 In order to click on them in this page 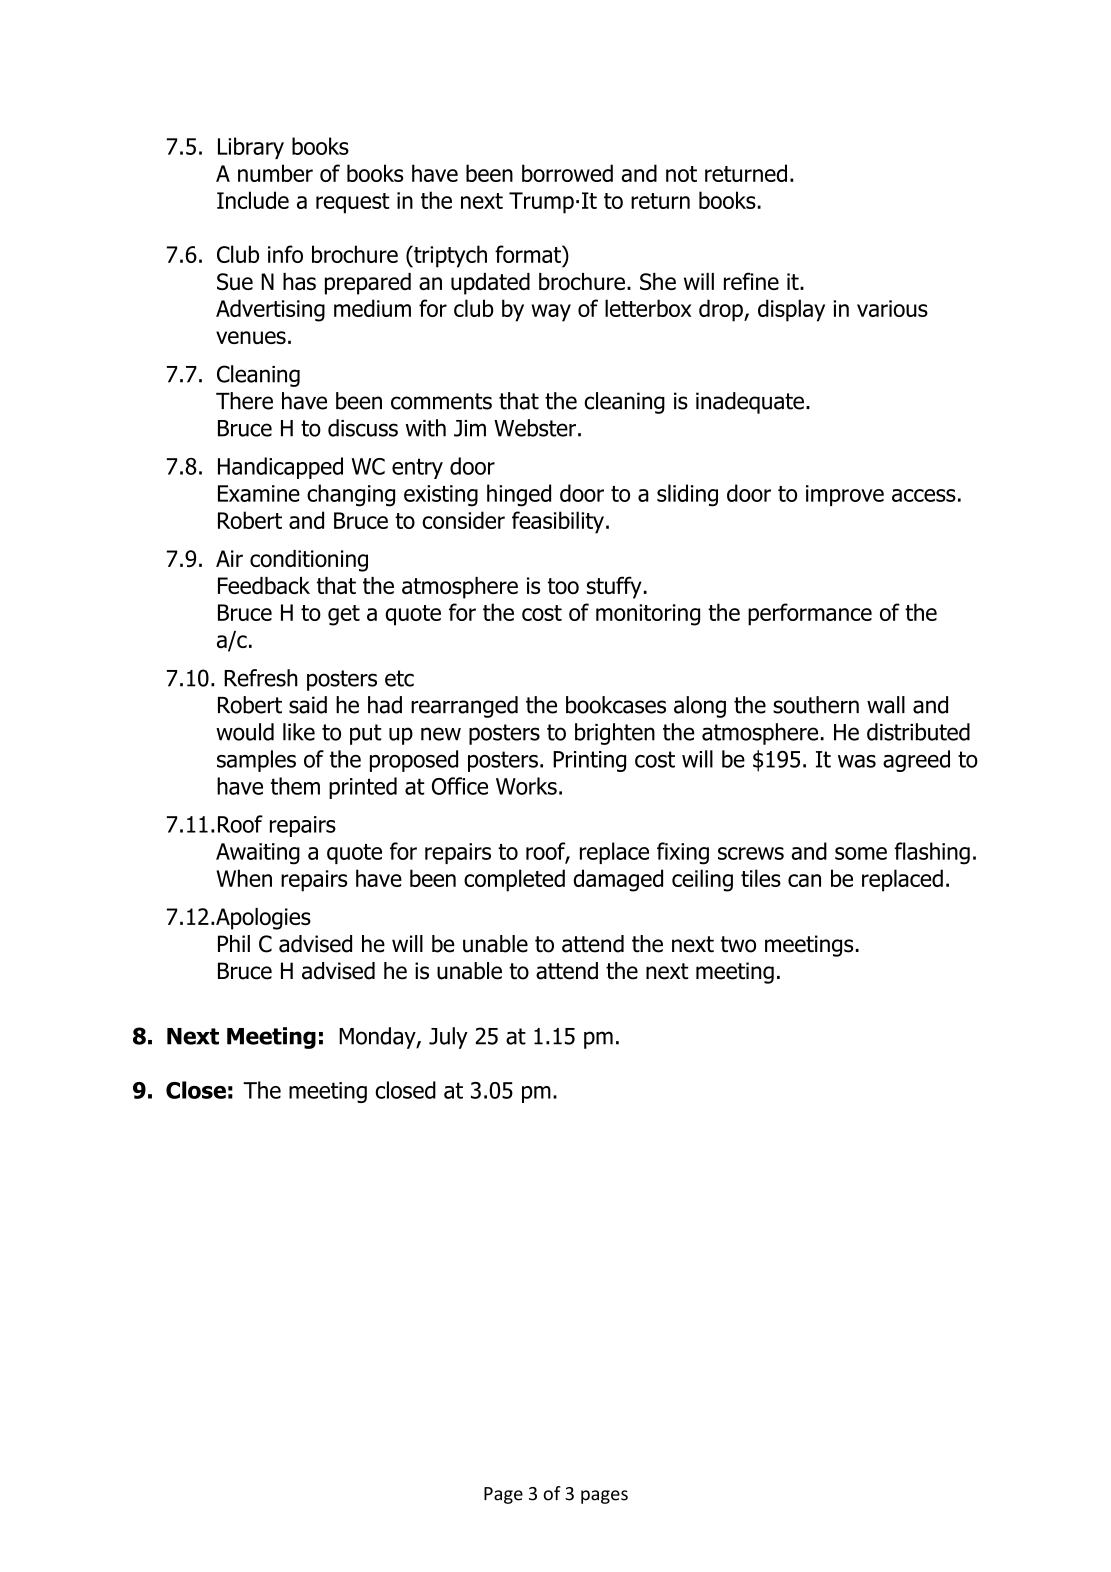, I will do `click(295, 786)`.
